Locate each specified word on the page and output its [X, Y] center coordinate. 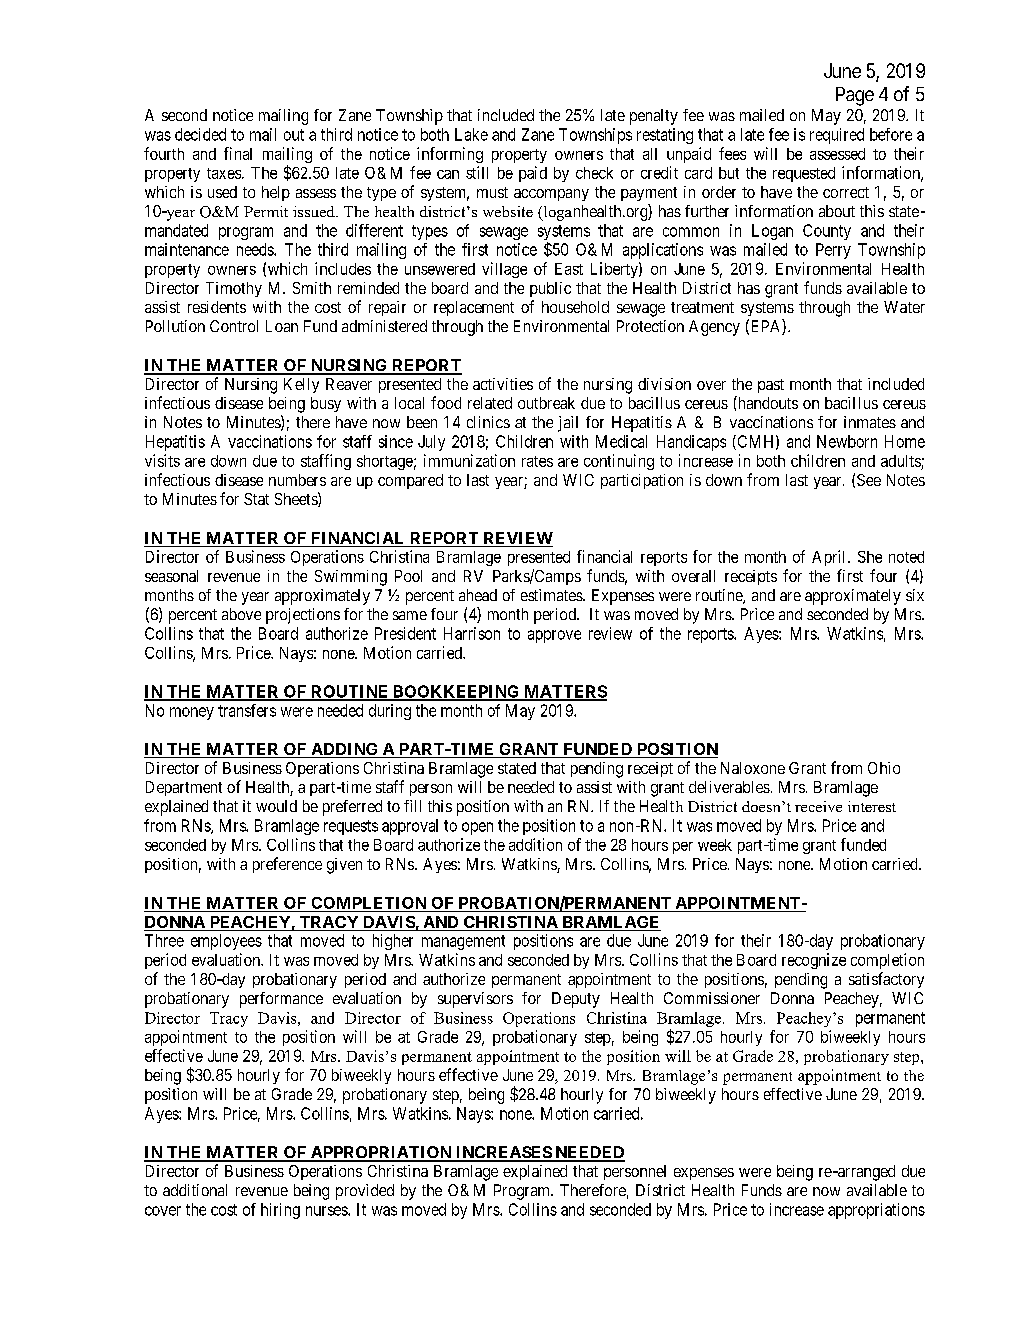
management [463, 942]
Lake [471, 134]
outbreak [546, 403]
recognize [814, 961]
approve [554, 636]
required [837, 136]
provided [365, 1192]
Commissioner [712, 998]
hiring [280, 1211]
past [771, 386]
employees [226, 942]
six [915, 595]
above [241, 614]
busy [326, 404]
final [238, 153]
